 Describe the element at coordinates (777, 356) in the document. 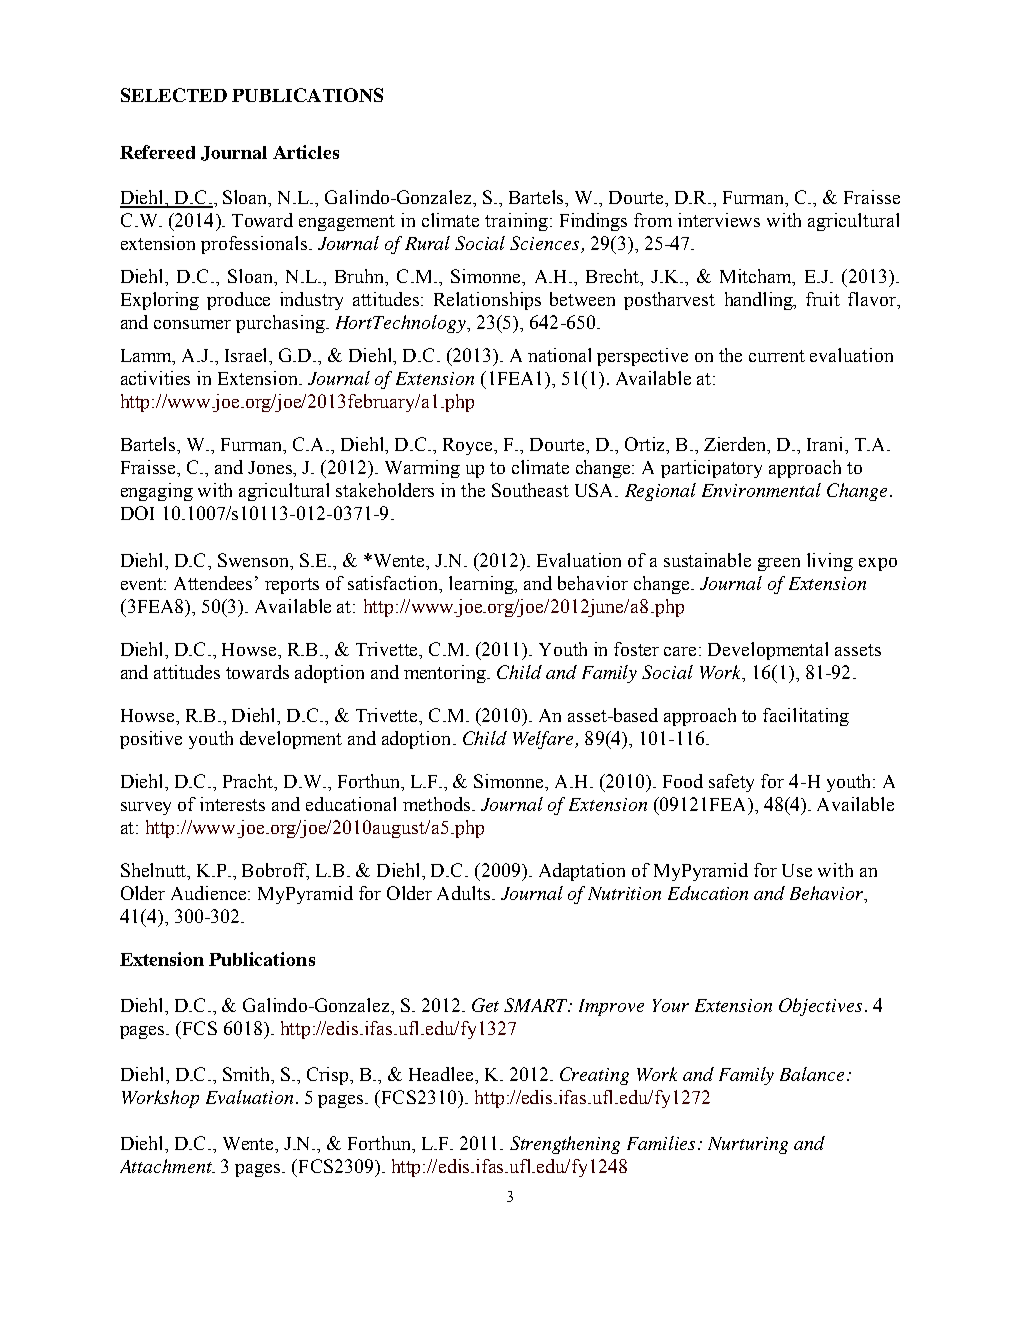

I see `current` at that location.
